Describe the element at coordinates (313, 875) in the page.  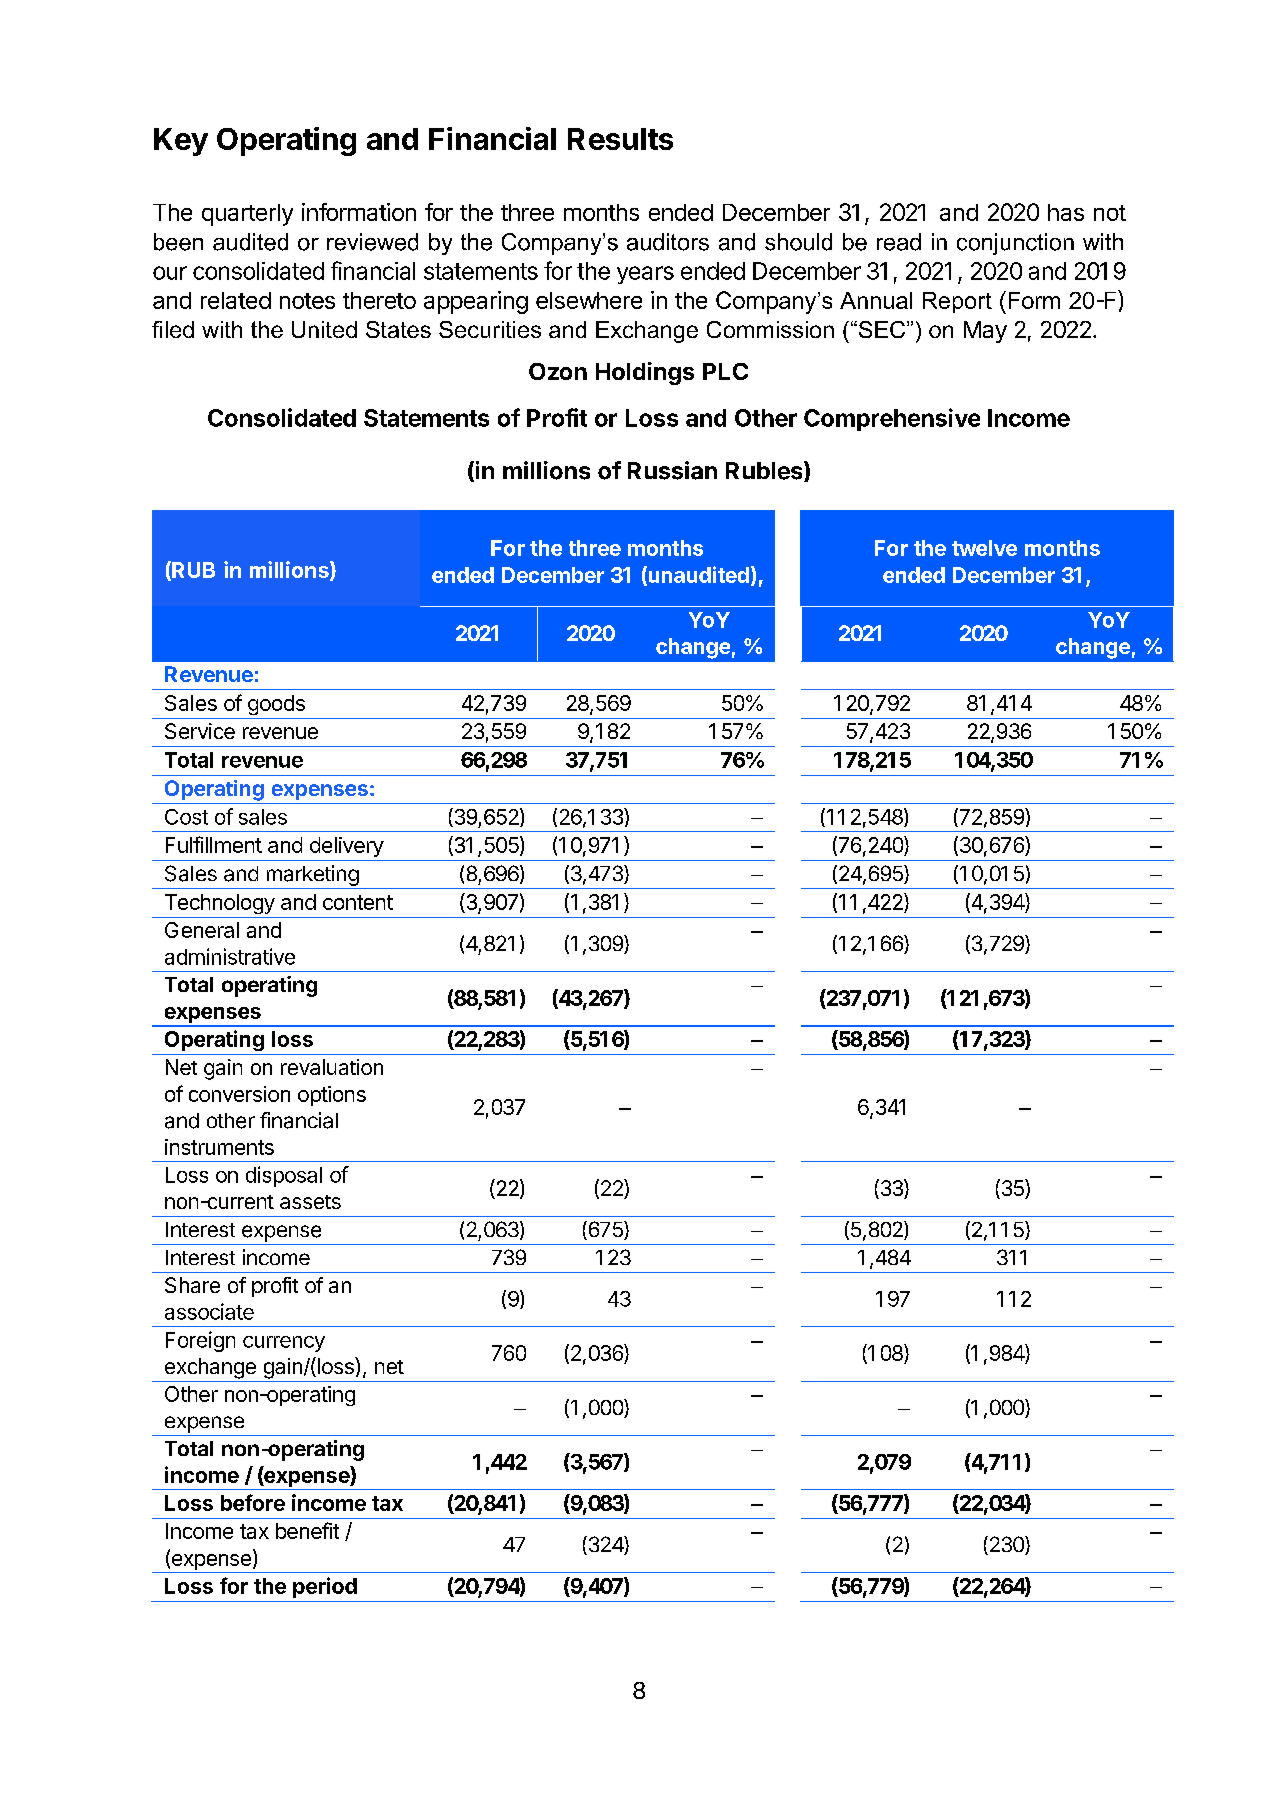
I see `marketing` at that location.
